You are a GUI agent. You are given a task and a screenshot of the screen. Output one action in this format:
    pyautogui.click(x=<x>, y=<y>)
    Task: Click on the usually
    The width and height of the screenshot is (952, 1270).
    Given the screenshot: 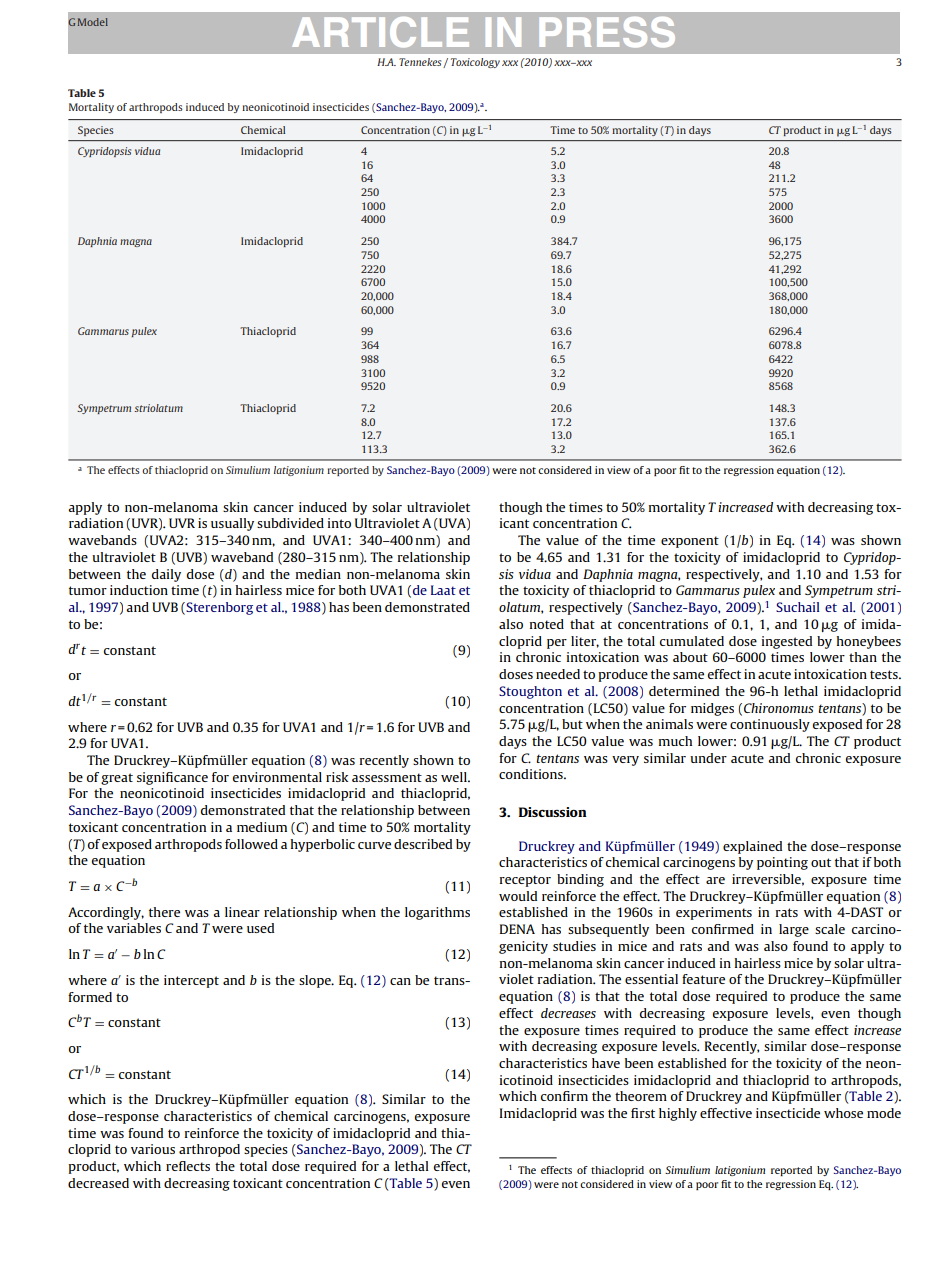 What is the action you would take?
    pyautogui.click(x=232, y=524)
